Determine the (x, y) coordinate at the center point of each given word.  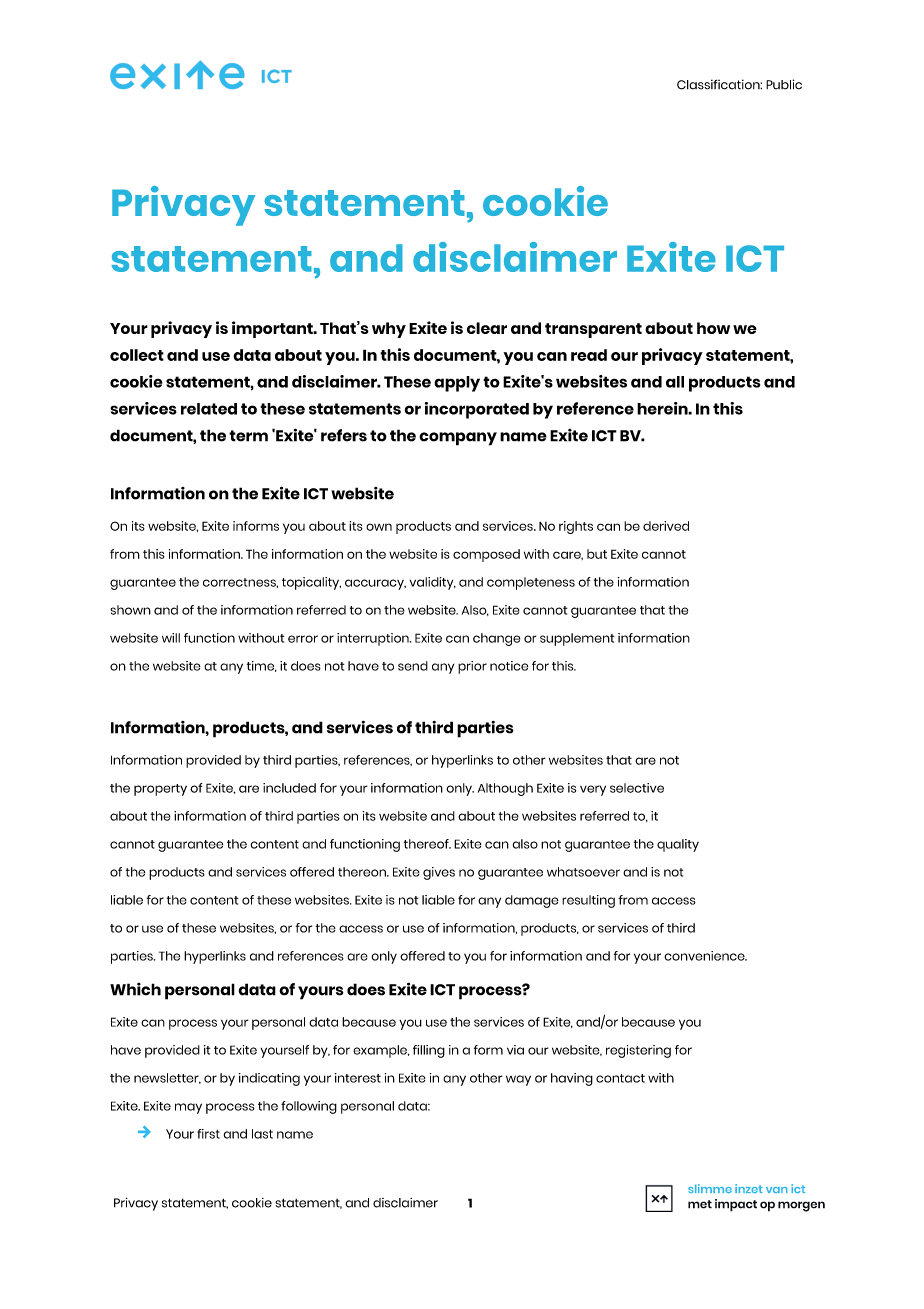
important (273, 329)
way (518, 1080)
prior (472, 667)
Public (784, 84)
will (171, 638)
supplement (577, 639)
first (208, 1134)
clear (487, 328)
